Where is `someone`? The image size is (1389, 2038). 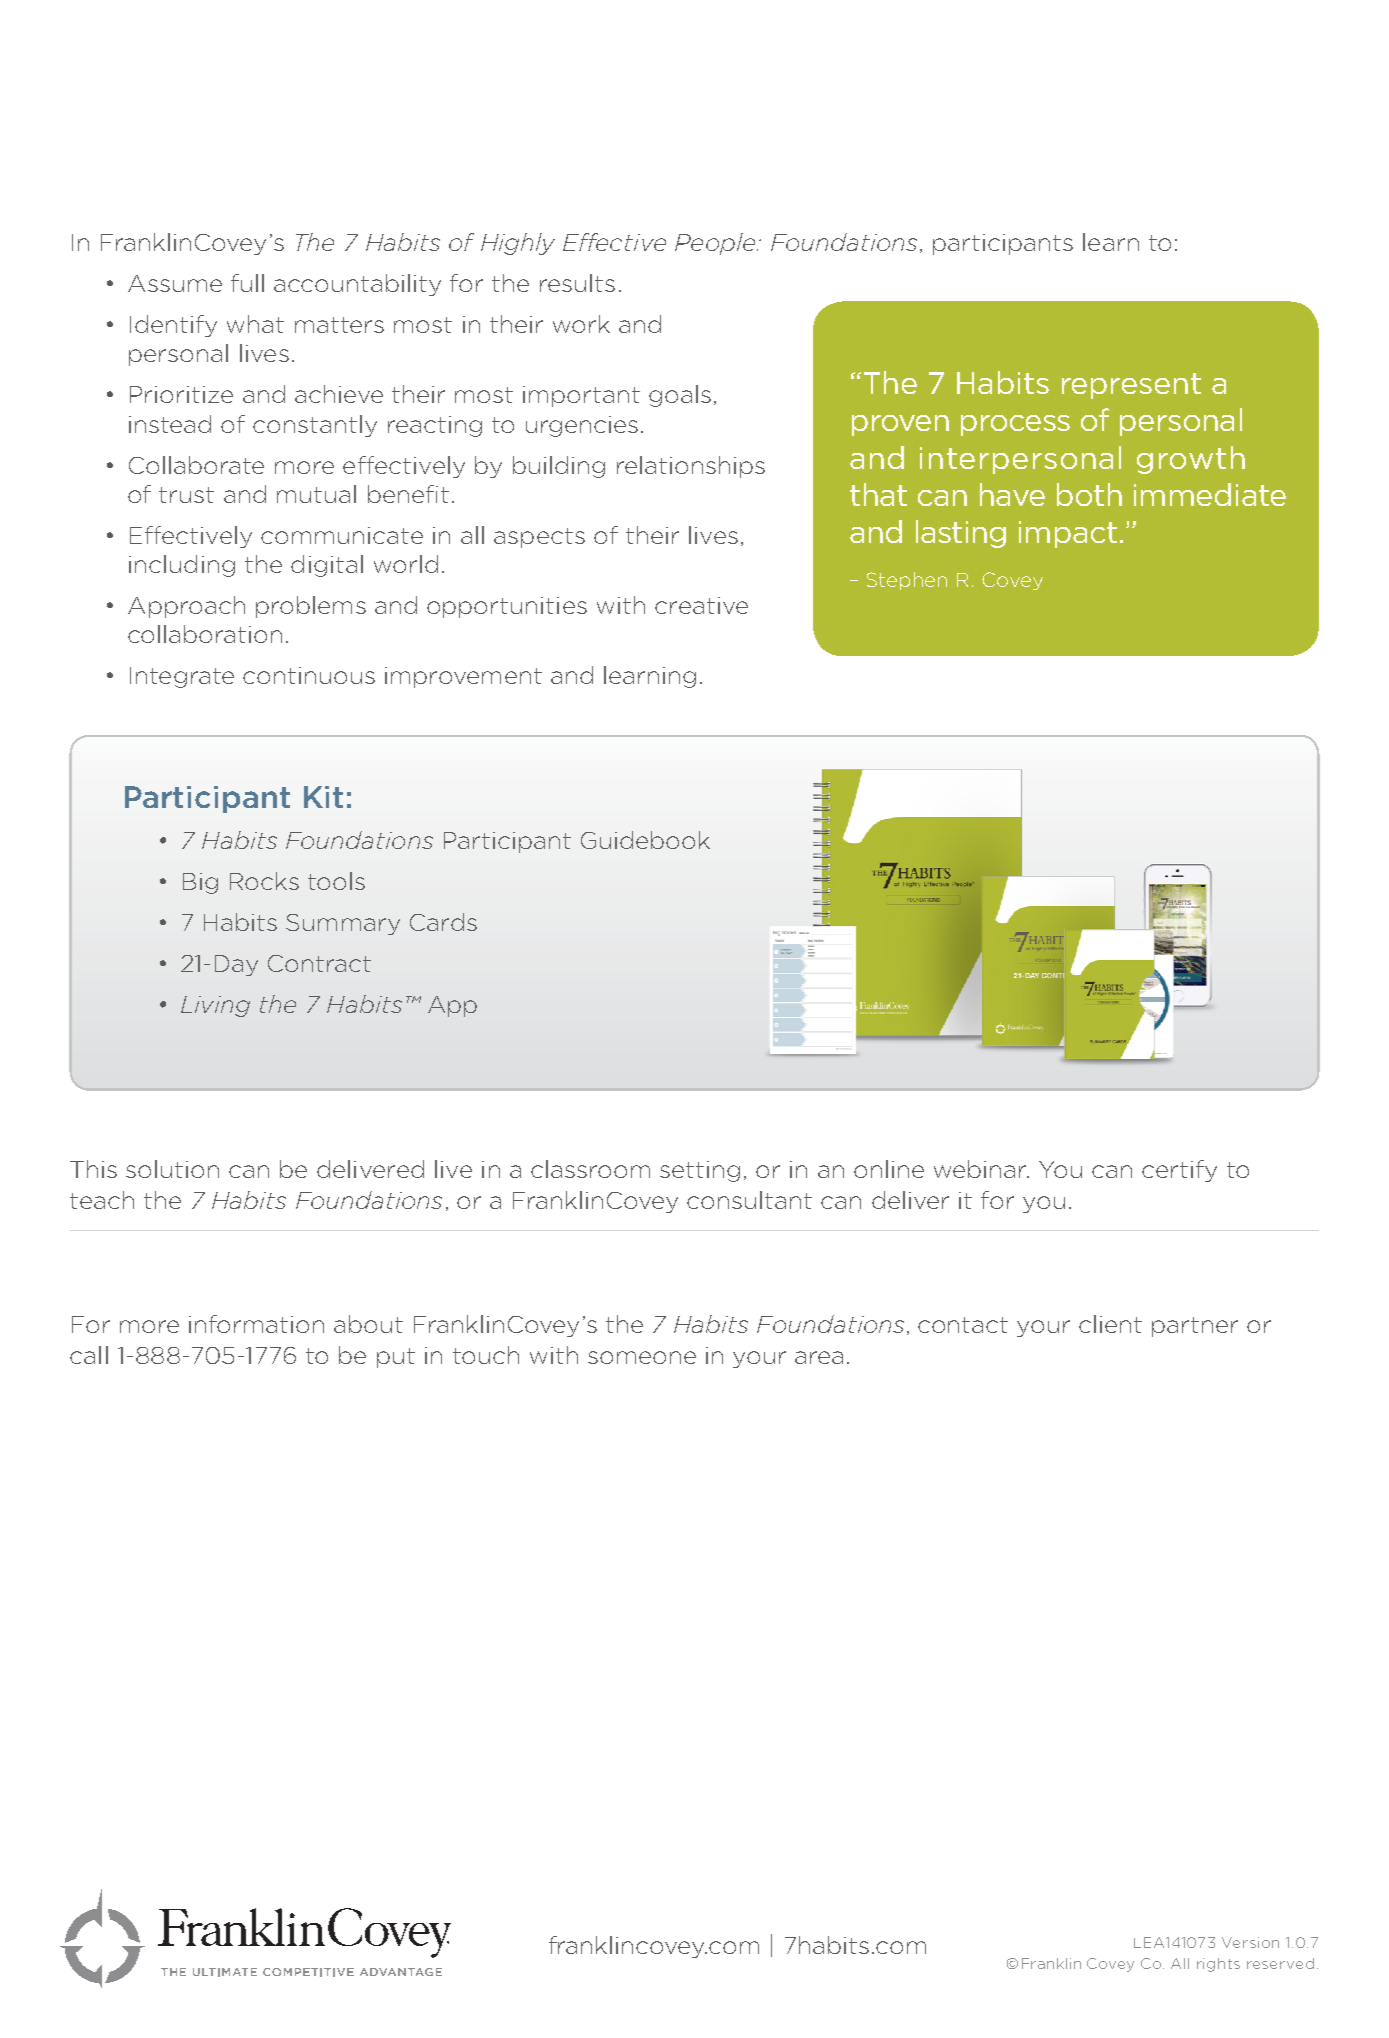 someone is located at coordinates (642, 1357).
